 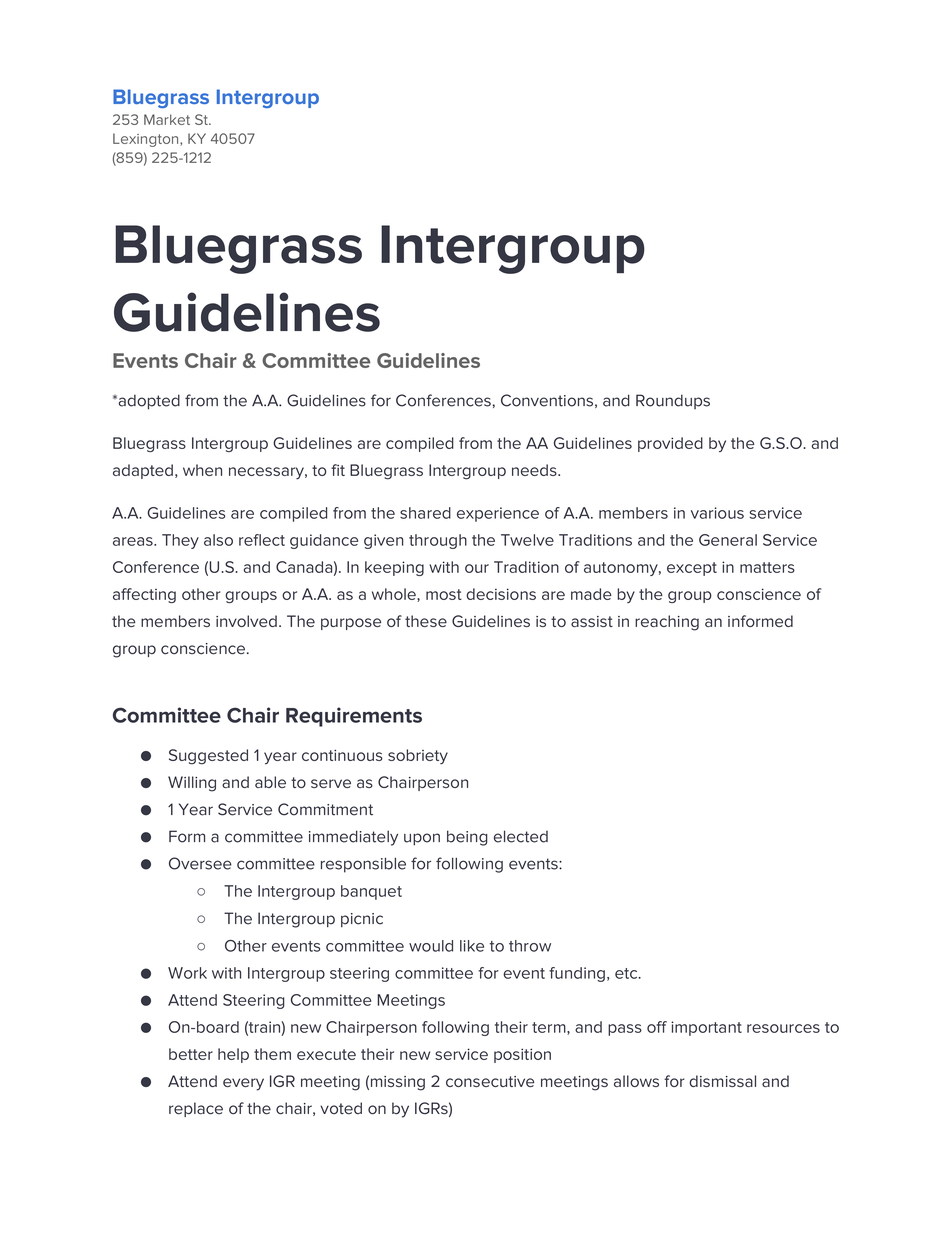 I want to click on provided, so click(x=670, y=444).
